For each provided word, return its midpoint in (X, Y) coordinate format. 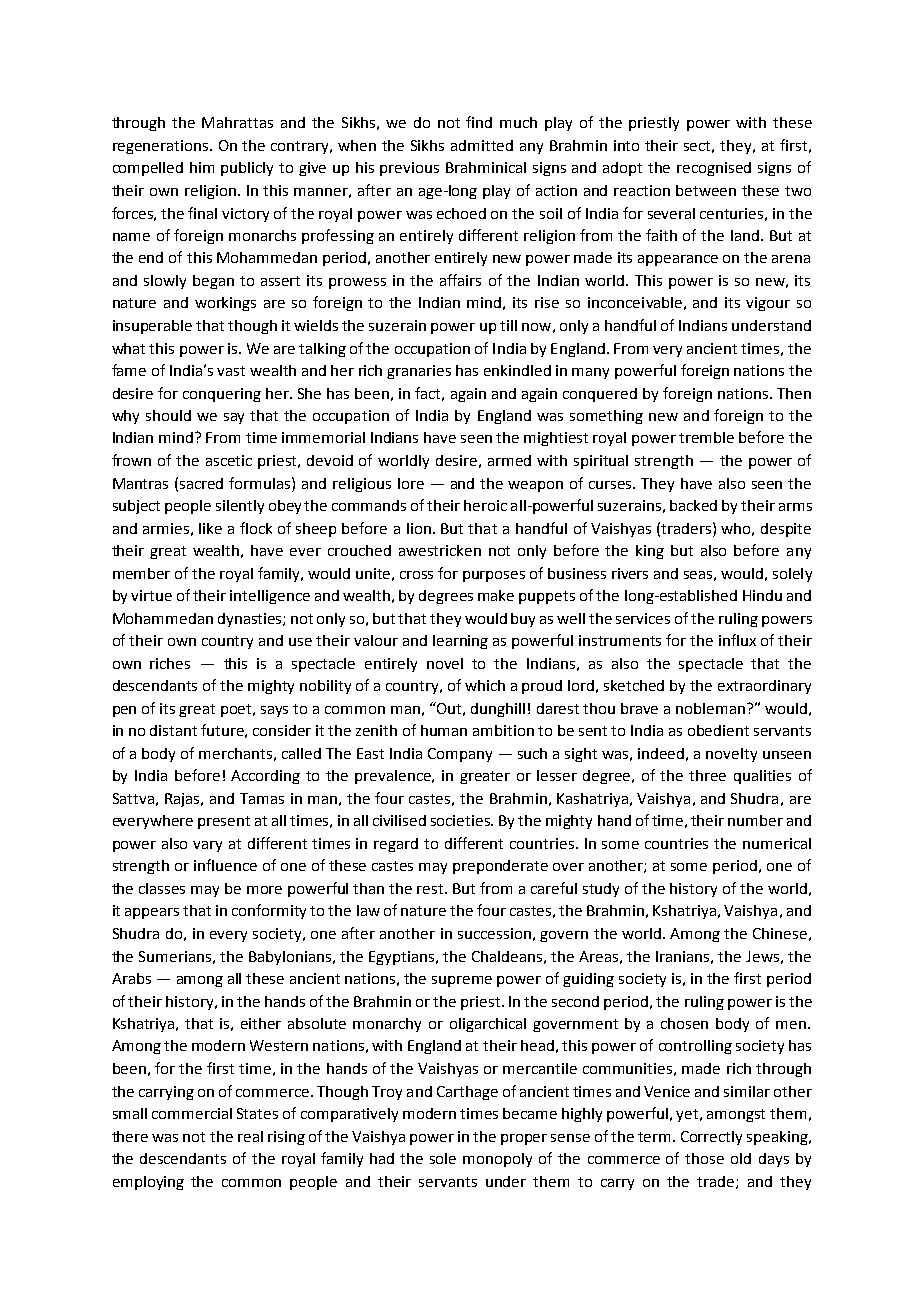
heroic (485, 505)
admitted (482, 145)
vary (207, 846)
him (202, 167)
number (755, 820)
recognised (714, 169)
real (250, 1136)
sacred (201, 483)
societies (461, 820)
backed (693, 505)
